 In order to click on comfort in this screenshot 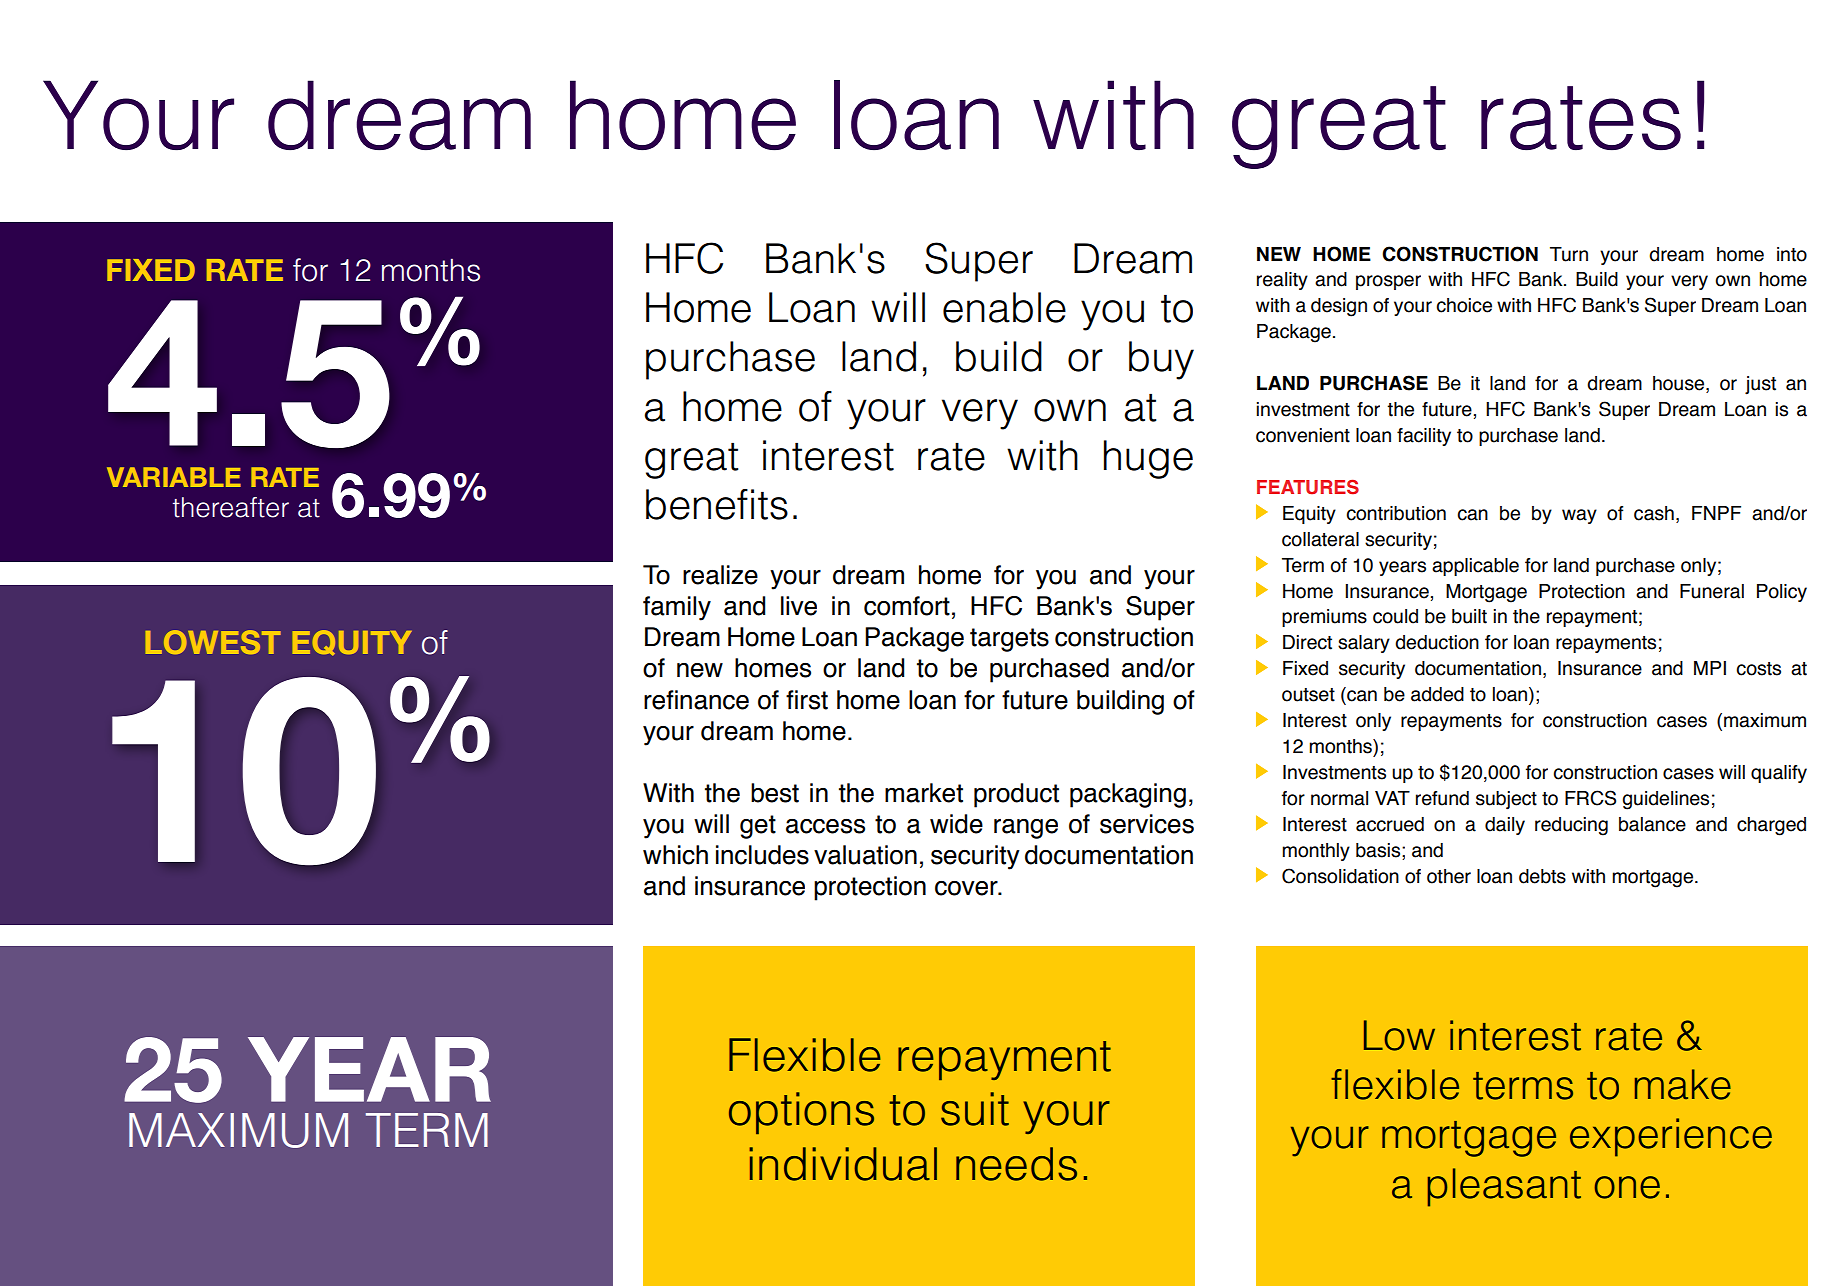, I will do `click(907, 606)`.
